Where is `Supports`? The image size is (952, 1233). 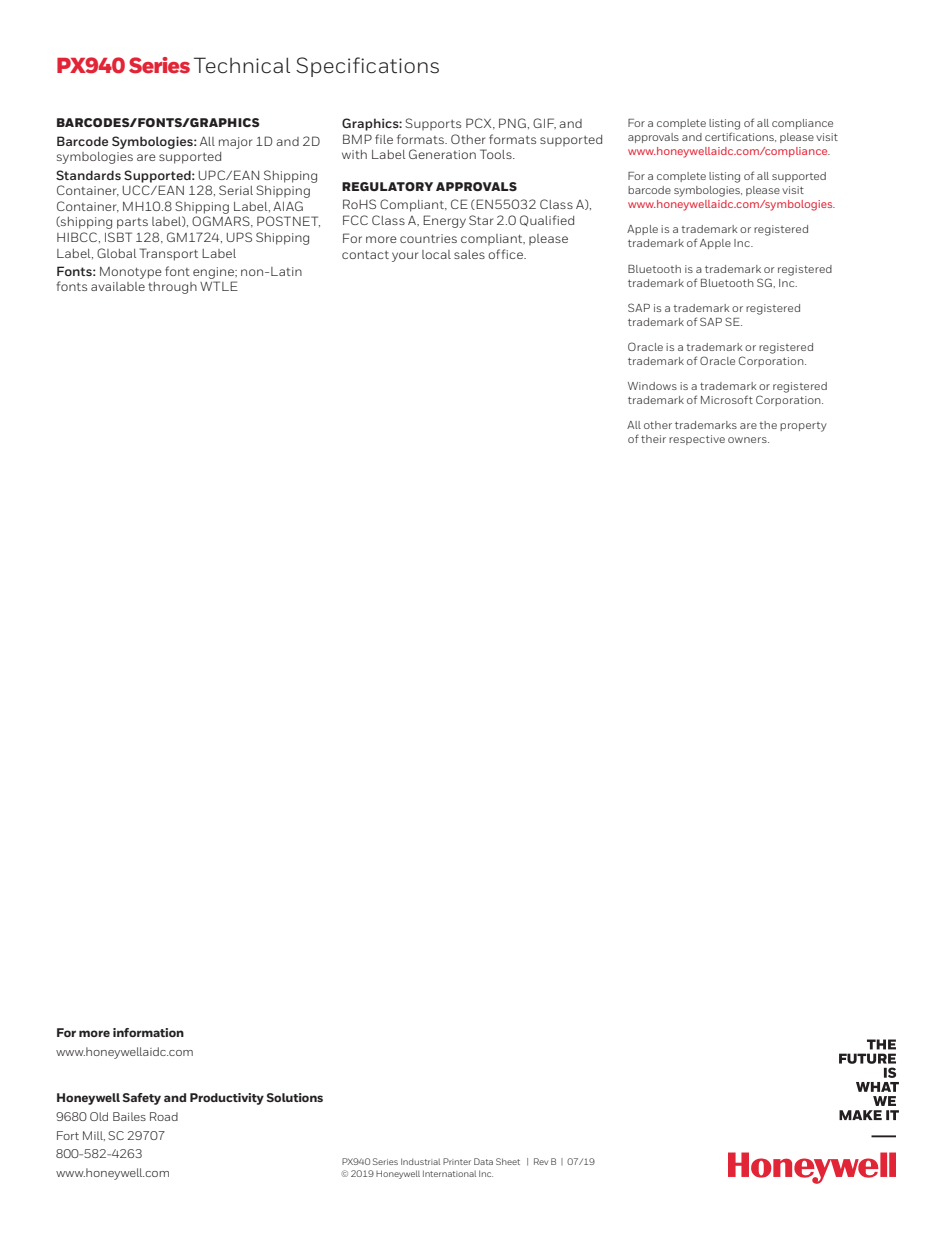
Supports is located at coordinates (433, 124).
